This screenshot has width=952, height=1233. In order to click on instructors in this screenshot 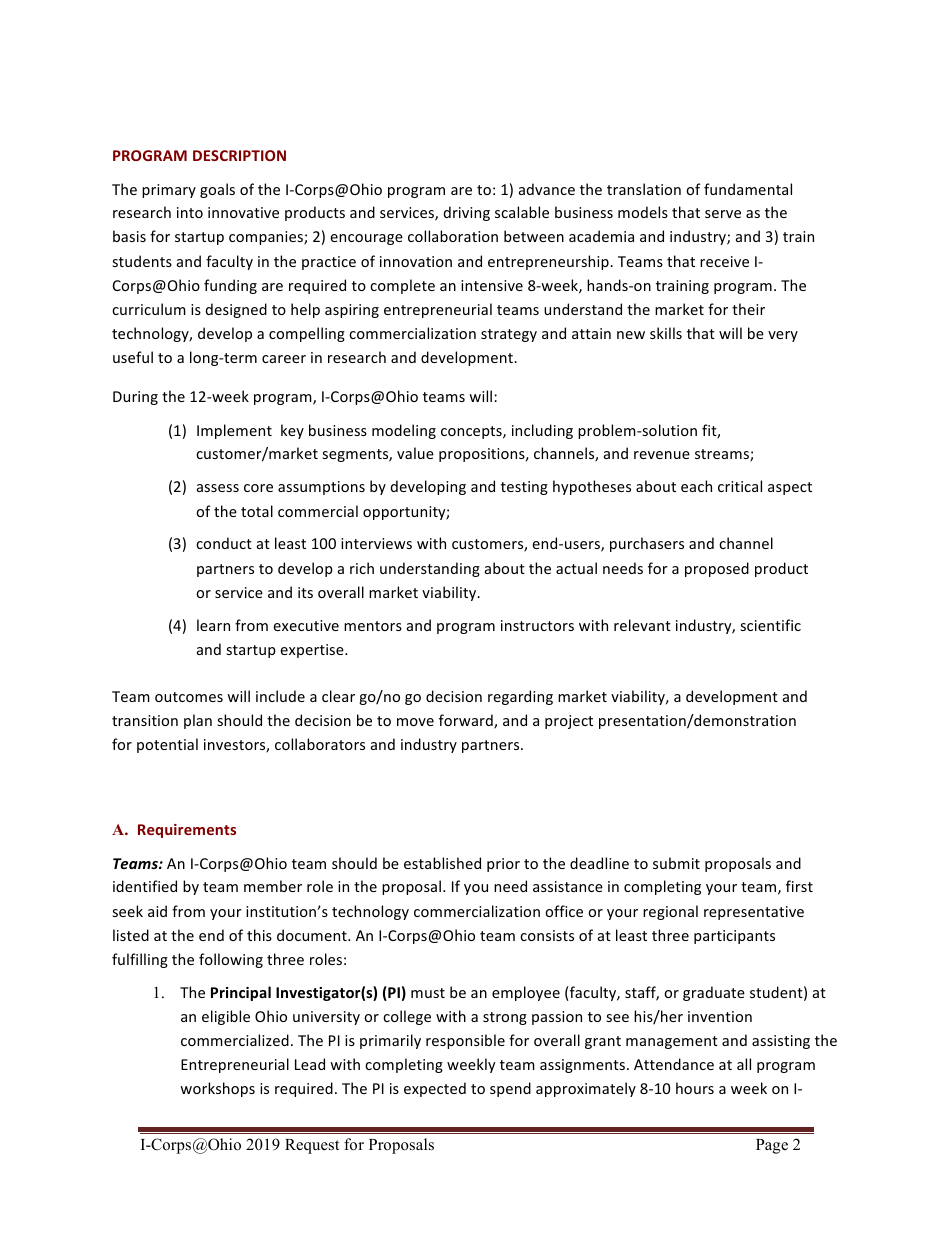, I will do `click(537, 625)`.
